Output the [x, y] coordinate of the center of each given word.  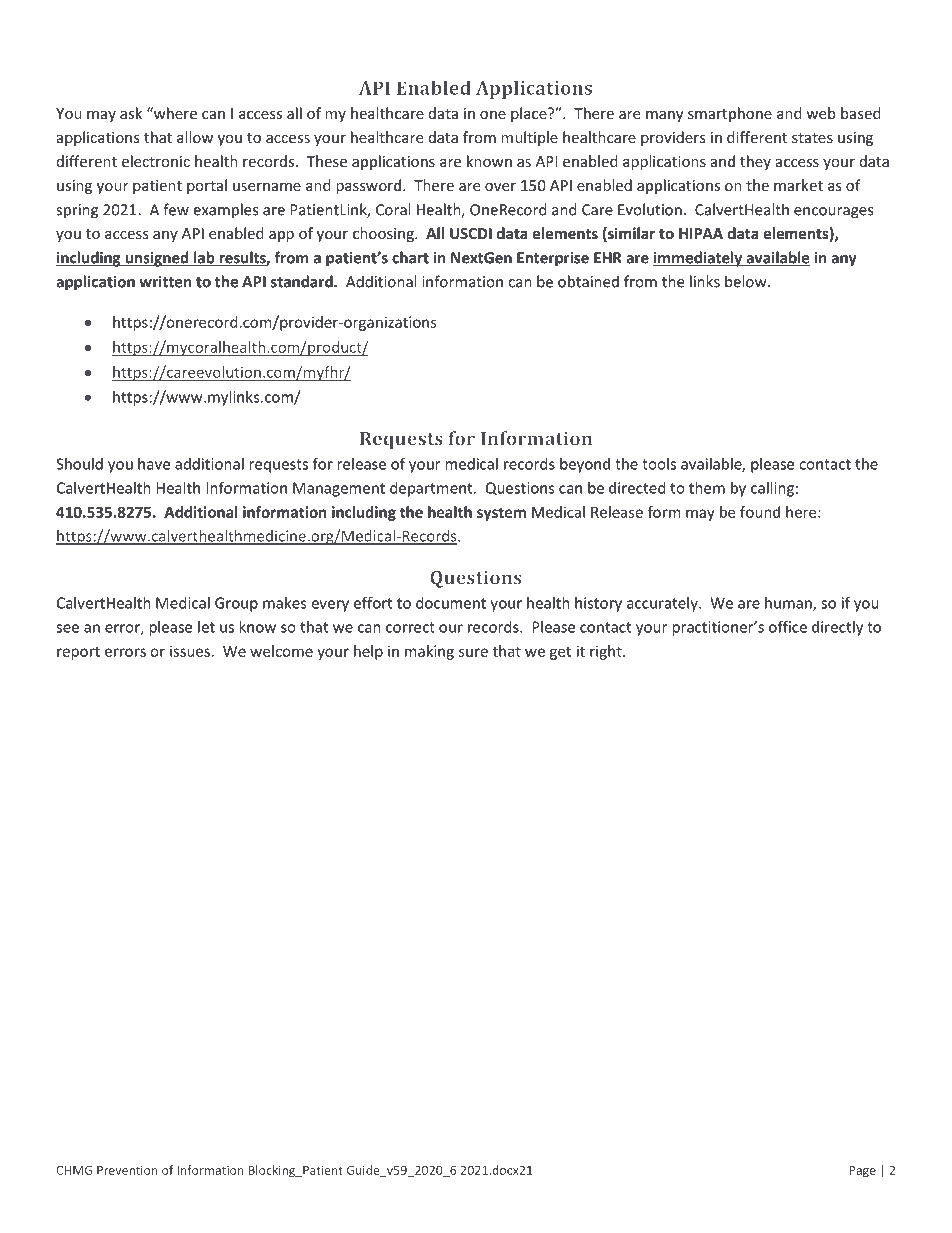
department [432, 489]
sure [473, 652]
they [755, 162]
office [788, 626]
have [154, 464]
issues [190, 651]
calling [772, 489]
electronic [156, 161]
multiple [529, 138]
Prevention [127, 1170]
